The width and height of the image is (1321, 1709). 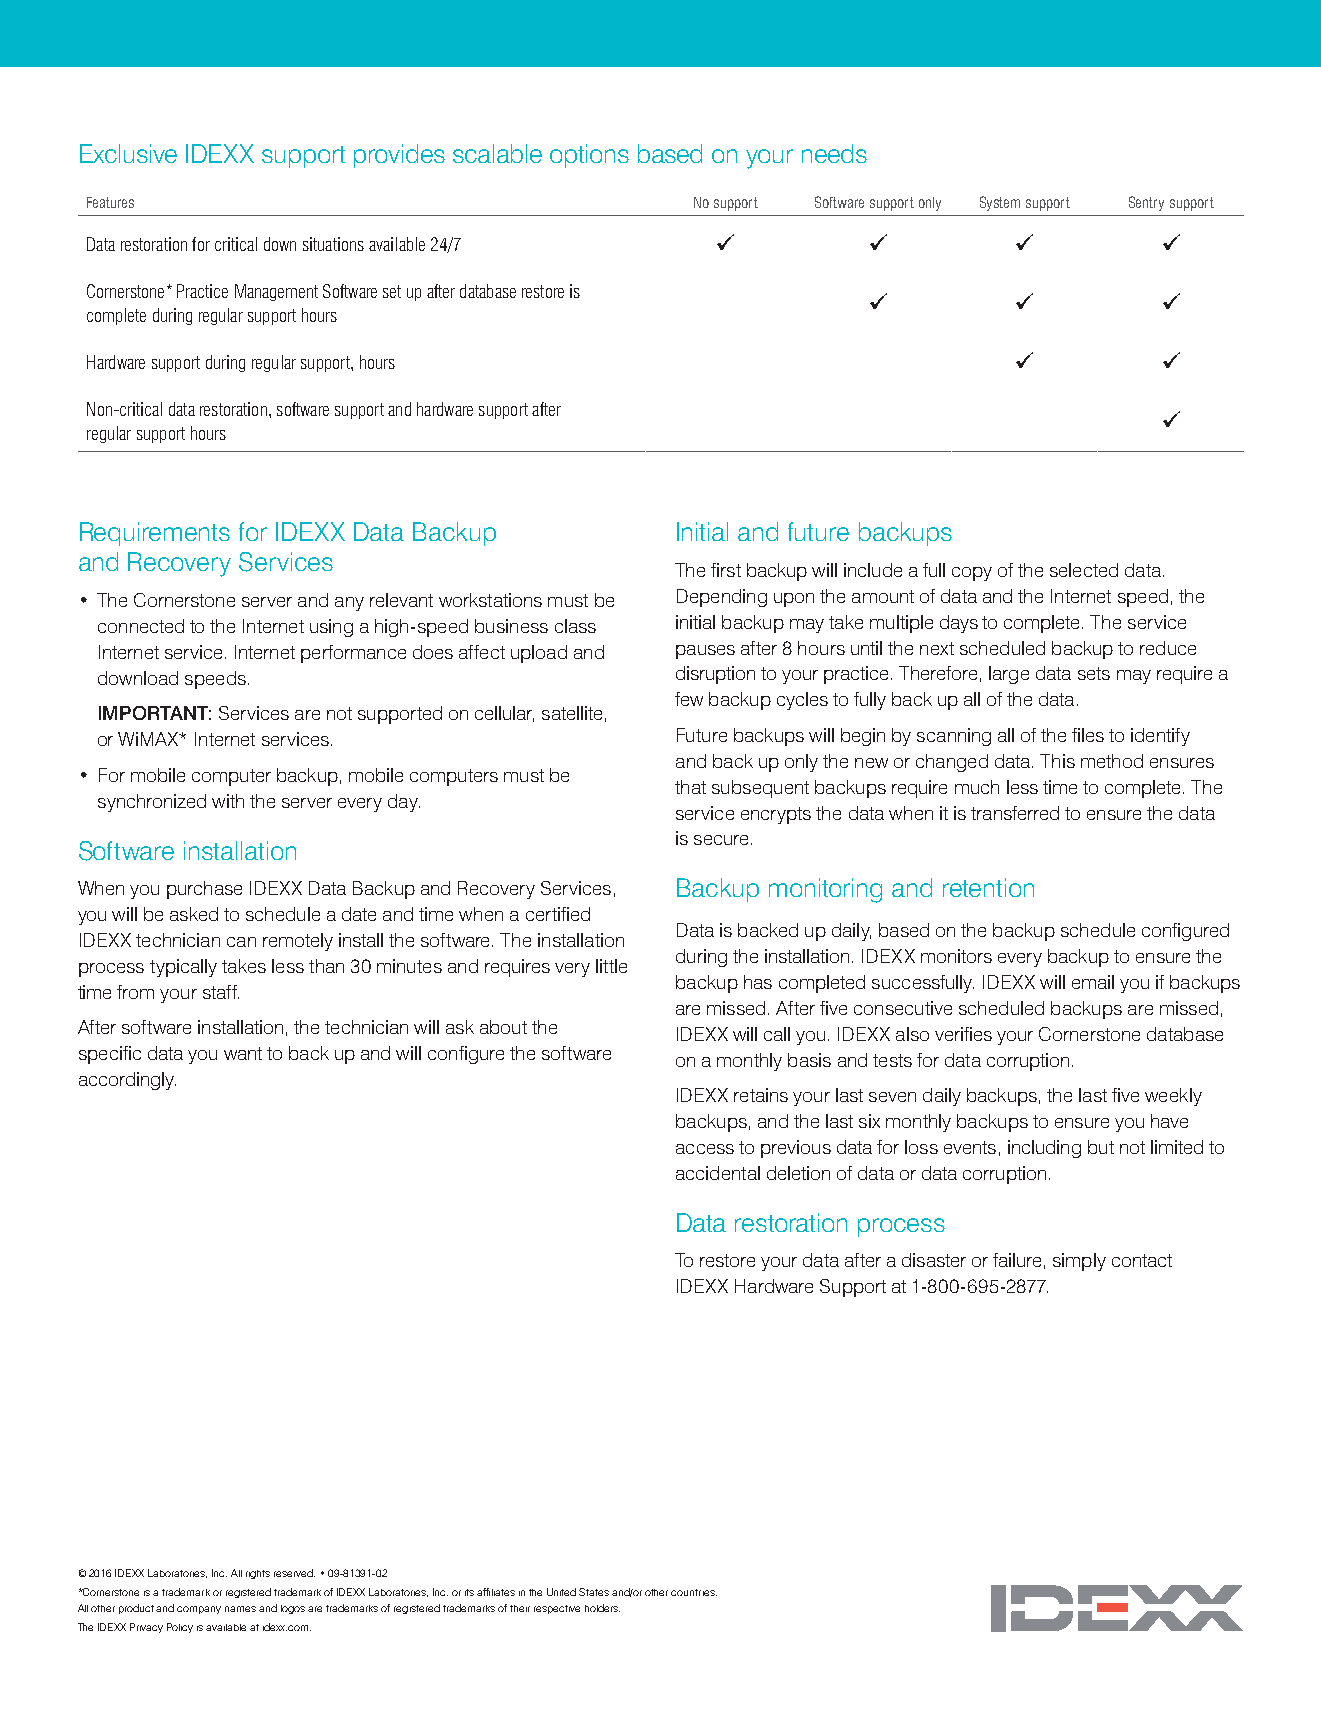 What do you see at coordinates (988, 887) in the image?
I see `retention` at bounding box center [988, 887].
